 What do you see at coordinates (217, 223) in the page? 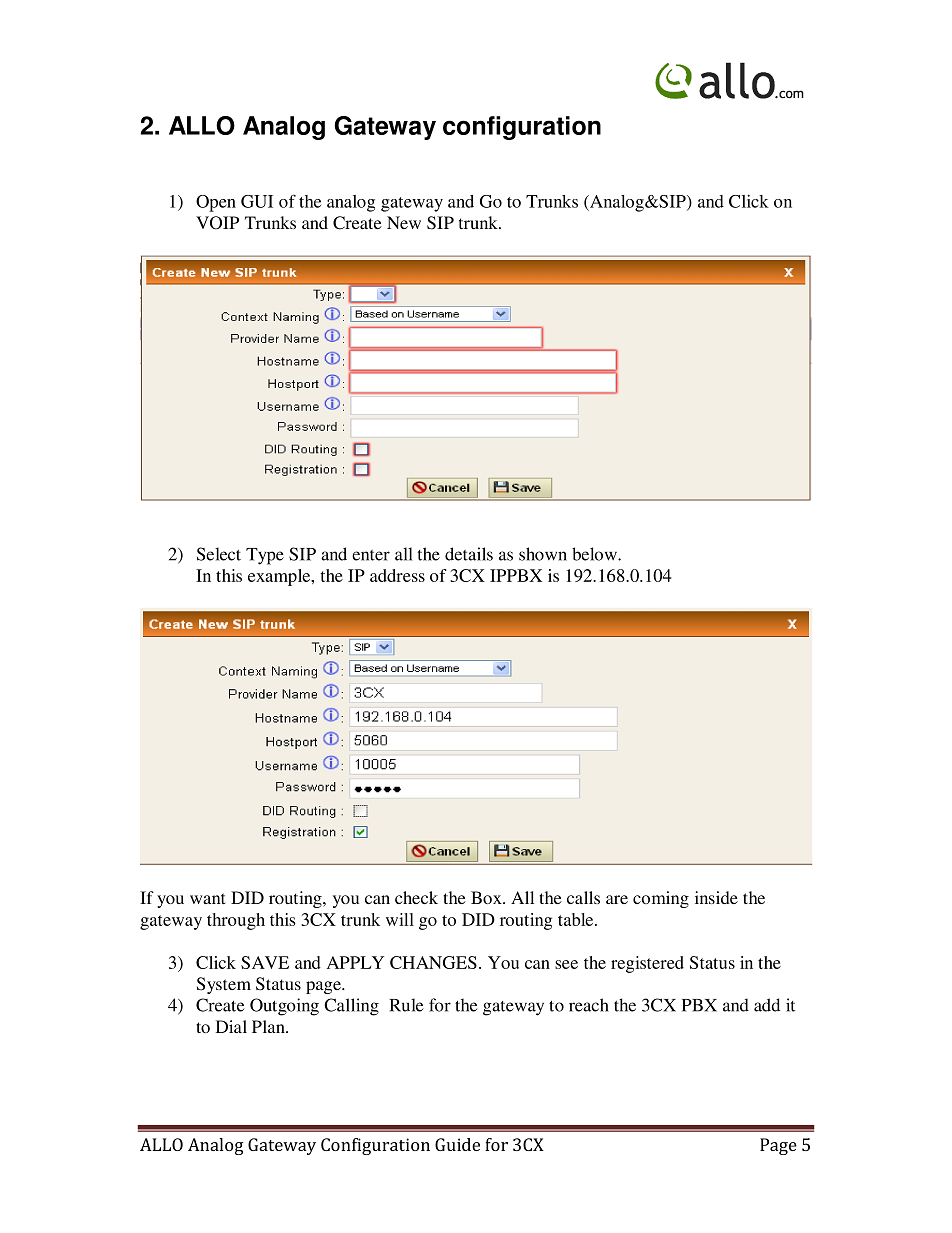
I see `VOIP` at bounding box center [217, 223].
